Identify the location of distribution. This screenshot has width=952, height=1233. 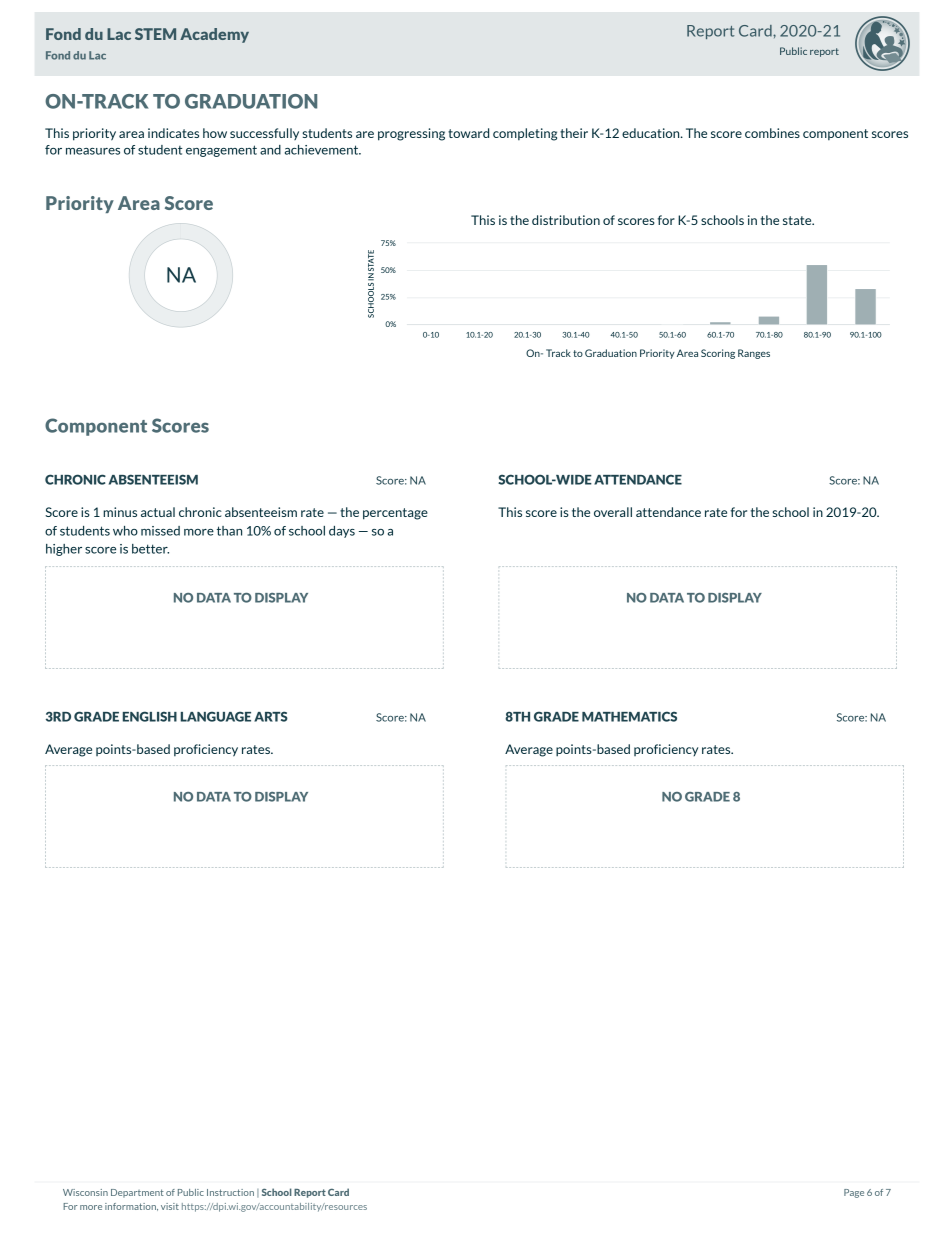
(566, 220).
